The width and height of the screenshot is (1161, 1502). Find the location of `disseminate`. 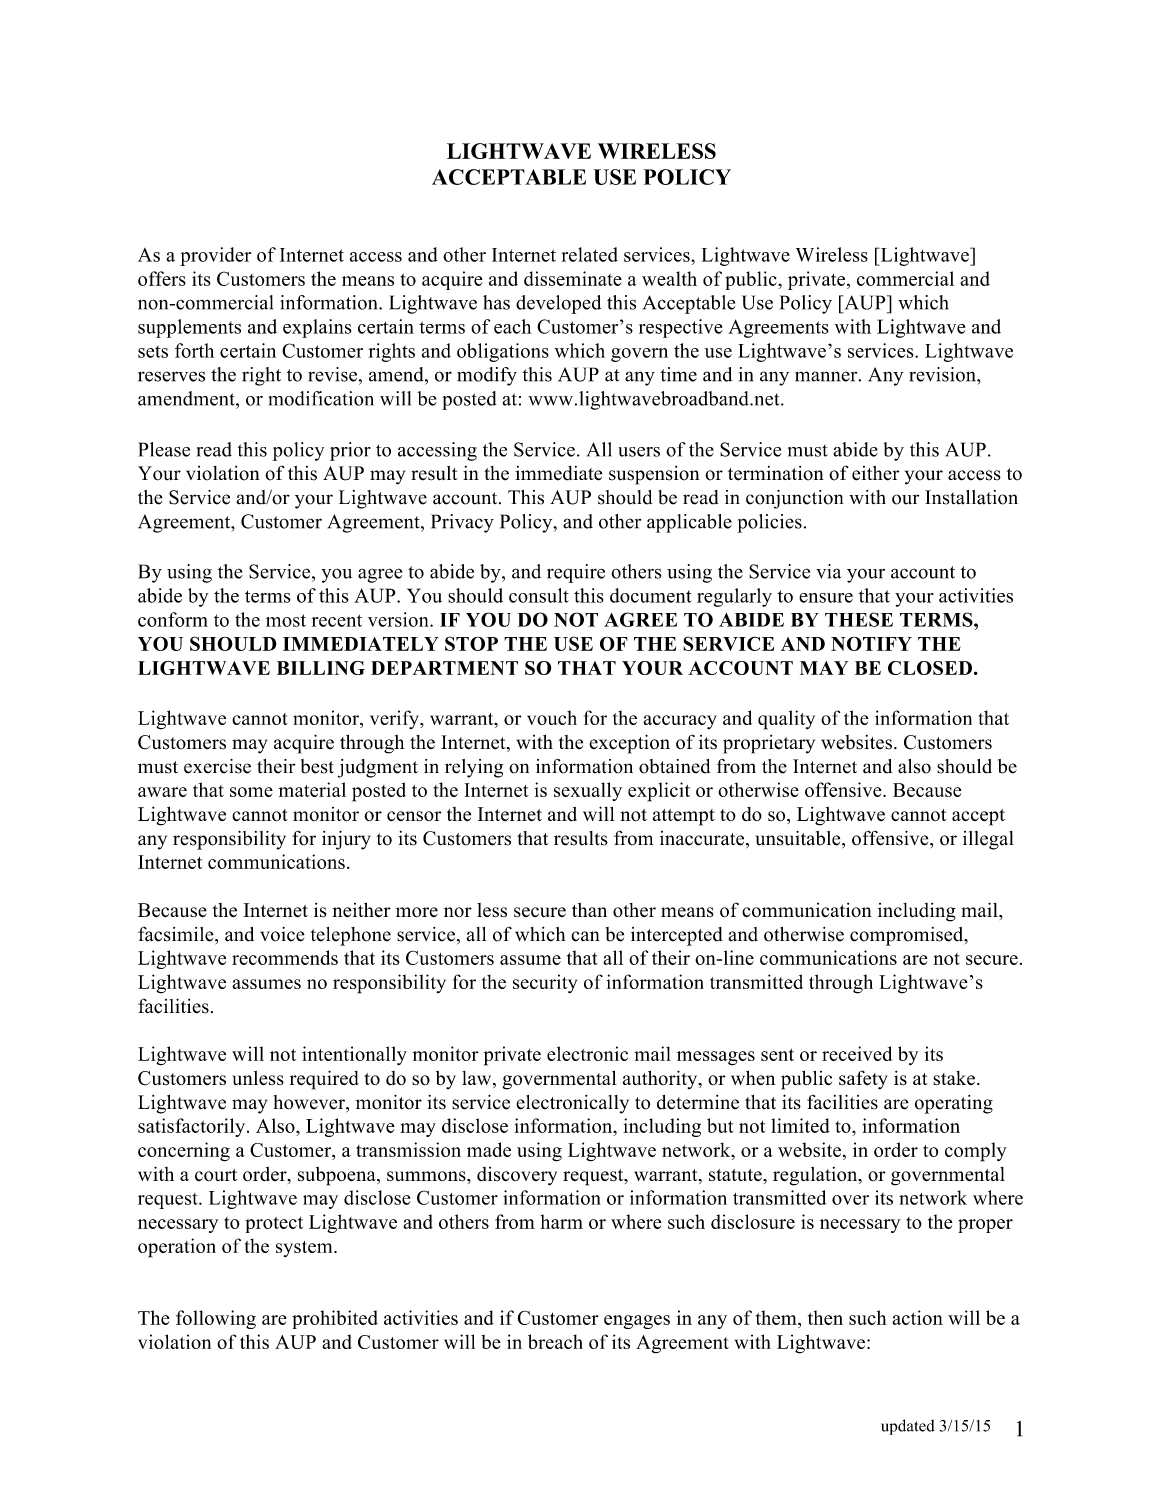

disseminate is located at coordinates (573, 278).
